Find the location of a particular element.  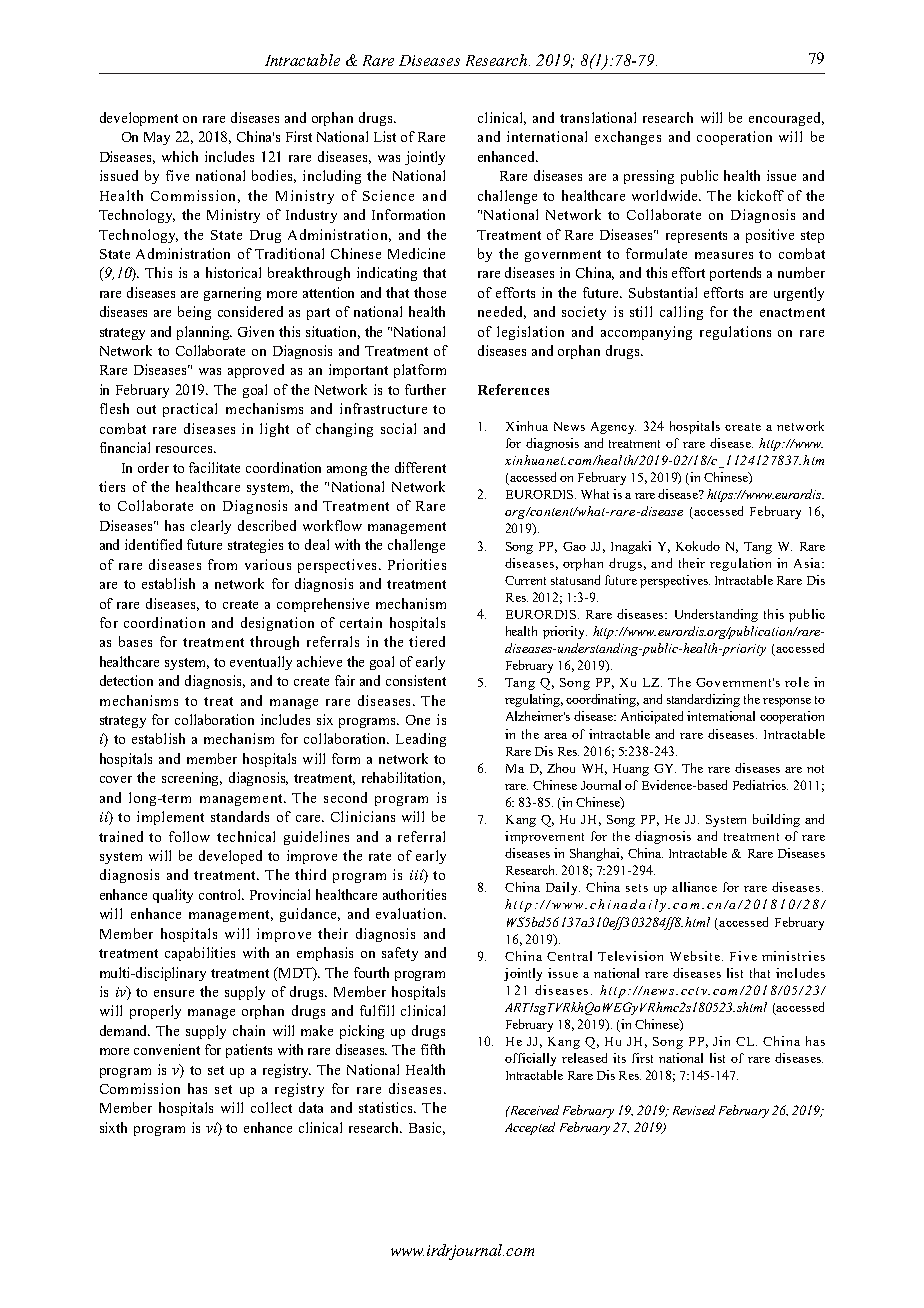

rehabilitation is located at coordinates (403, 778).
